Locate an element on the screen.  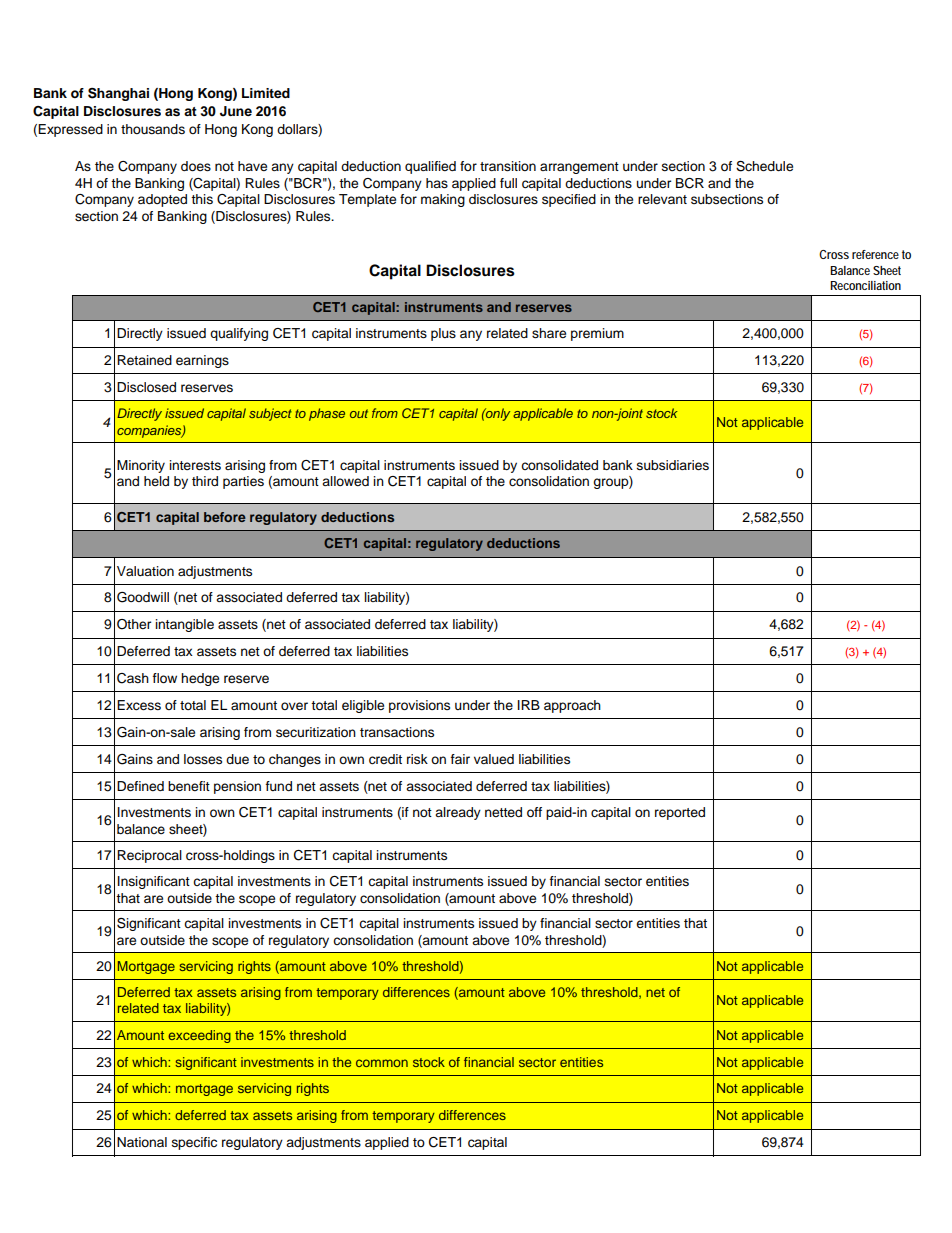
thousands is located at coordinates (153, 129).
